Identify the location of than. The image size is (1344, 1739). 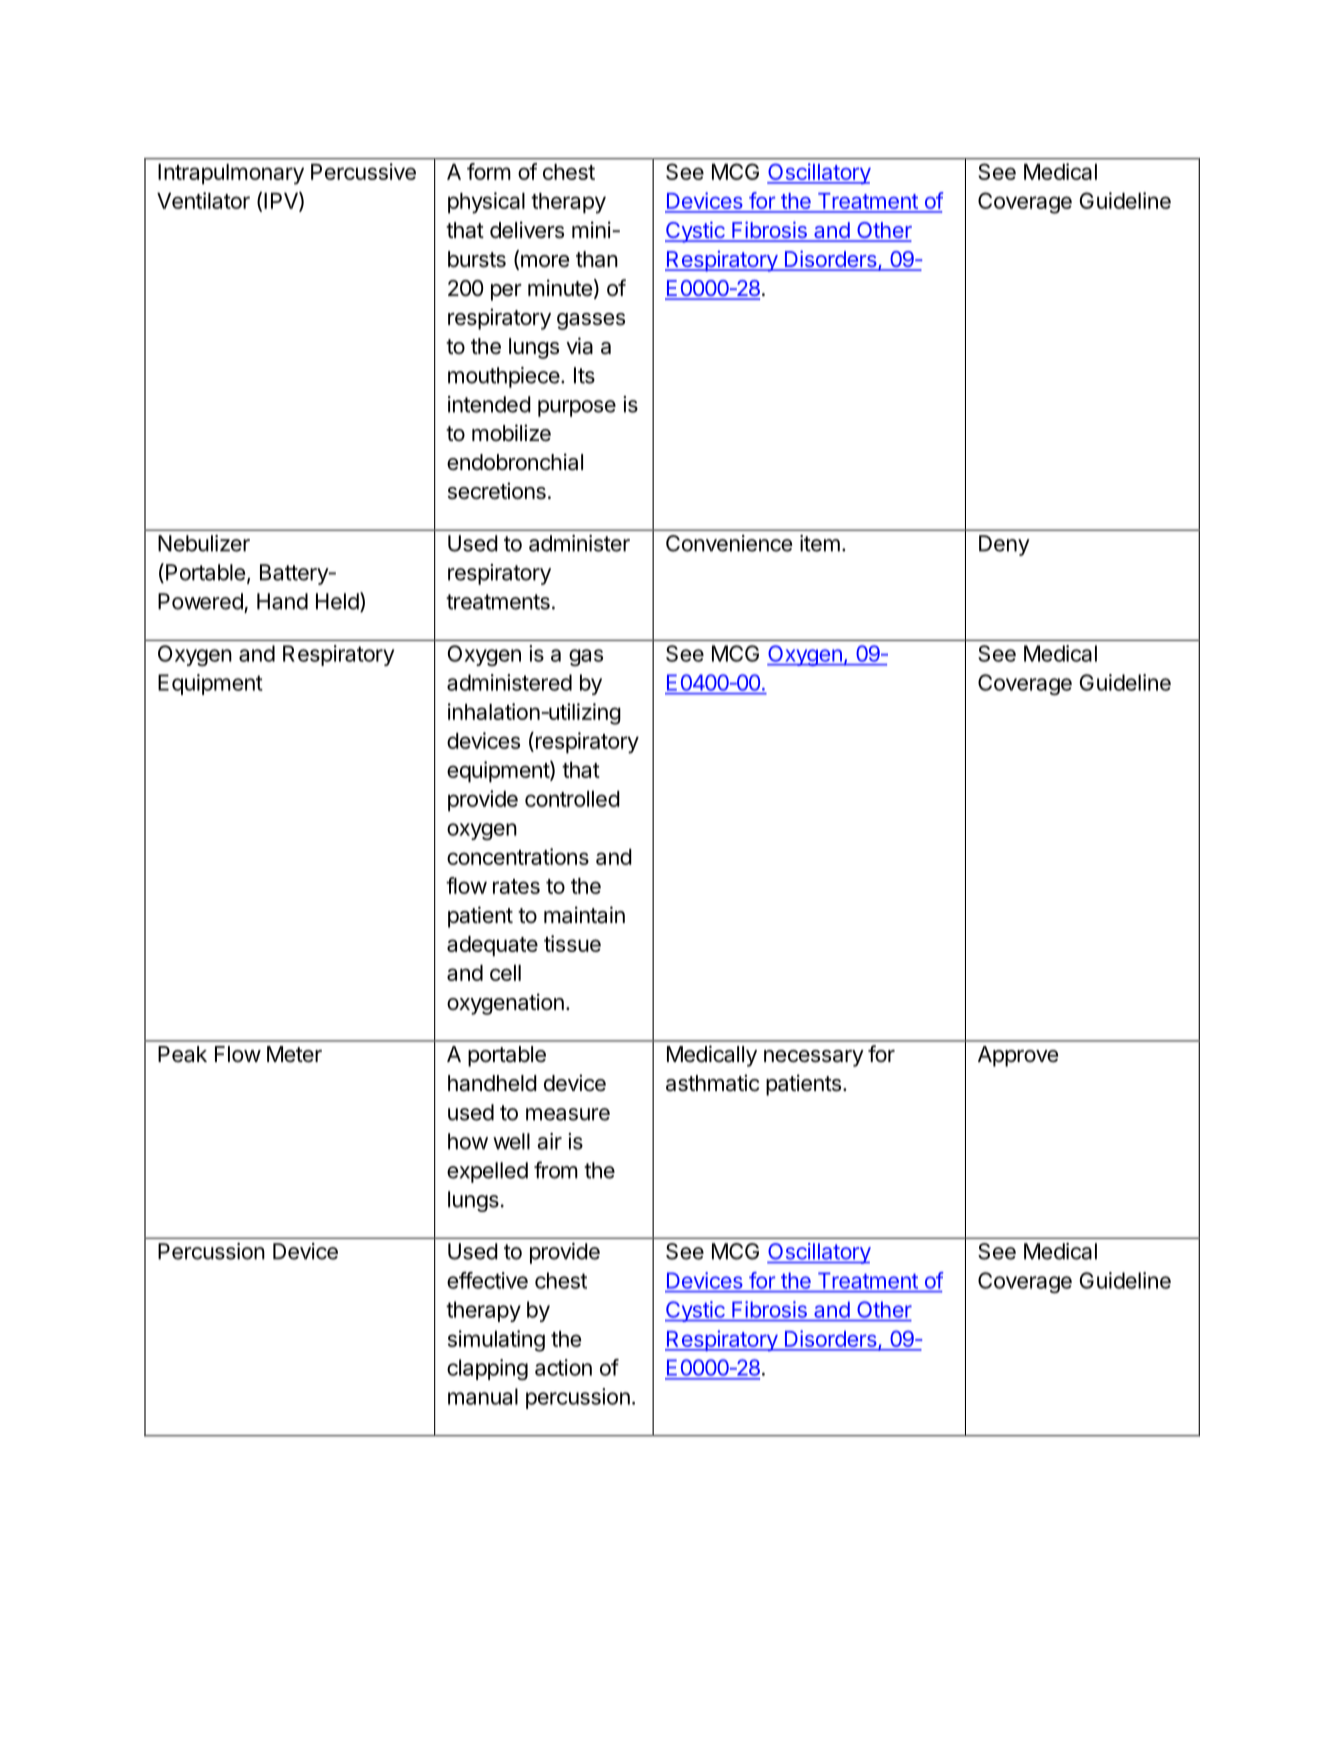
(597, 259).
